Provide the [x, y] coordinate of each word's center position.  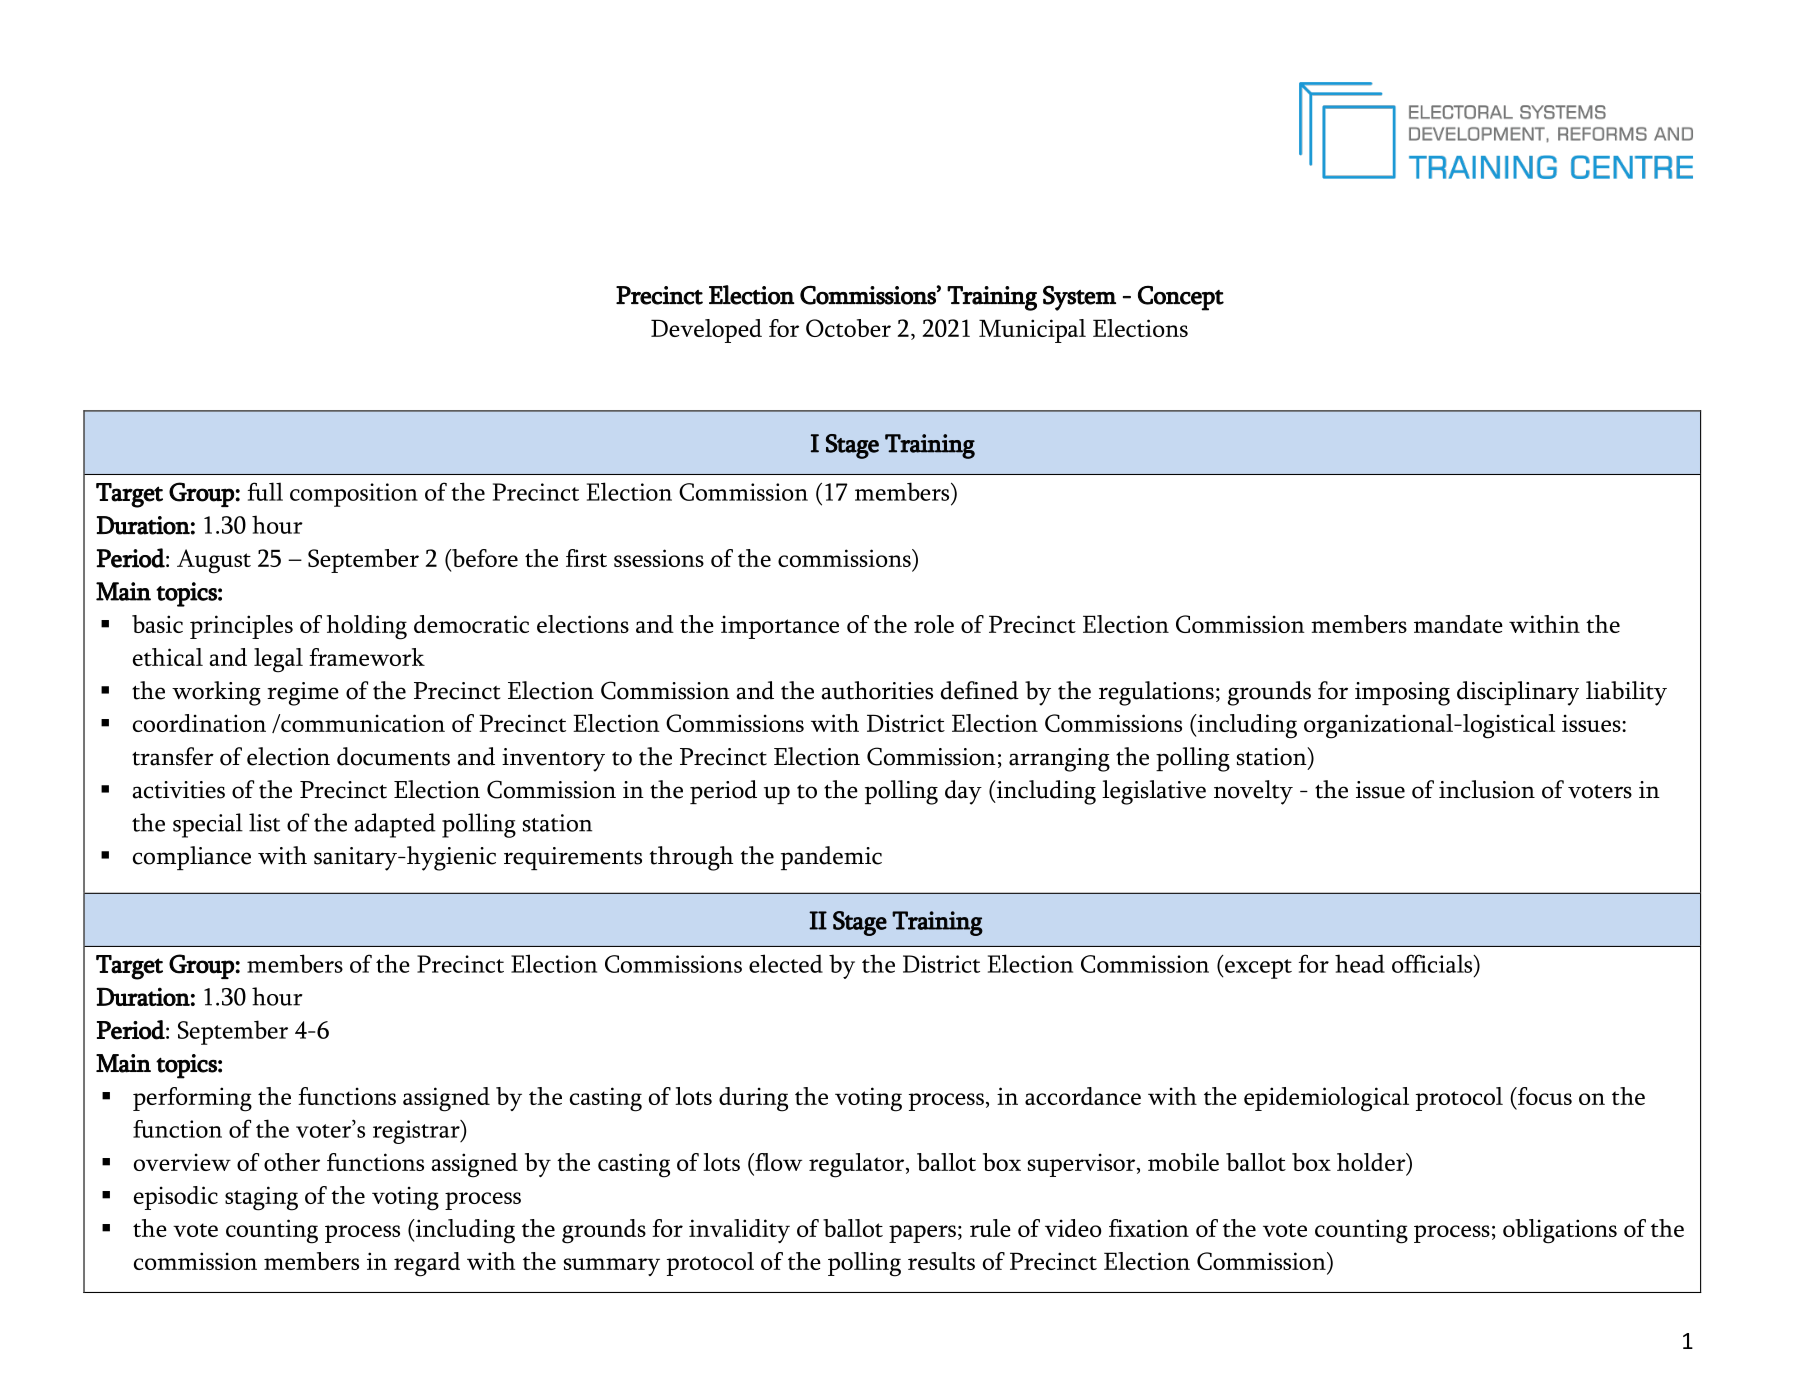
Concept [1181, 298]
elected [786, 963]
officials [1433, 963]
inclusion [1487, 789]
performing [192, 1099]
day [963, 792]
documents [393, 756]
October [848, 328]
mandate [1458, 624]
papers [922, 1234]
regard [427, 1264]
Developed [706, 331]
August [214, 561]
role [934, 624]
